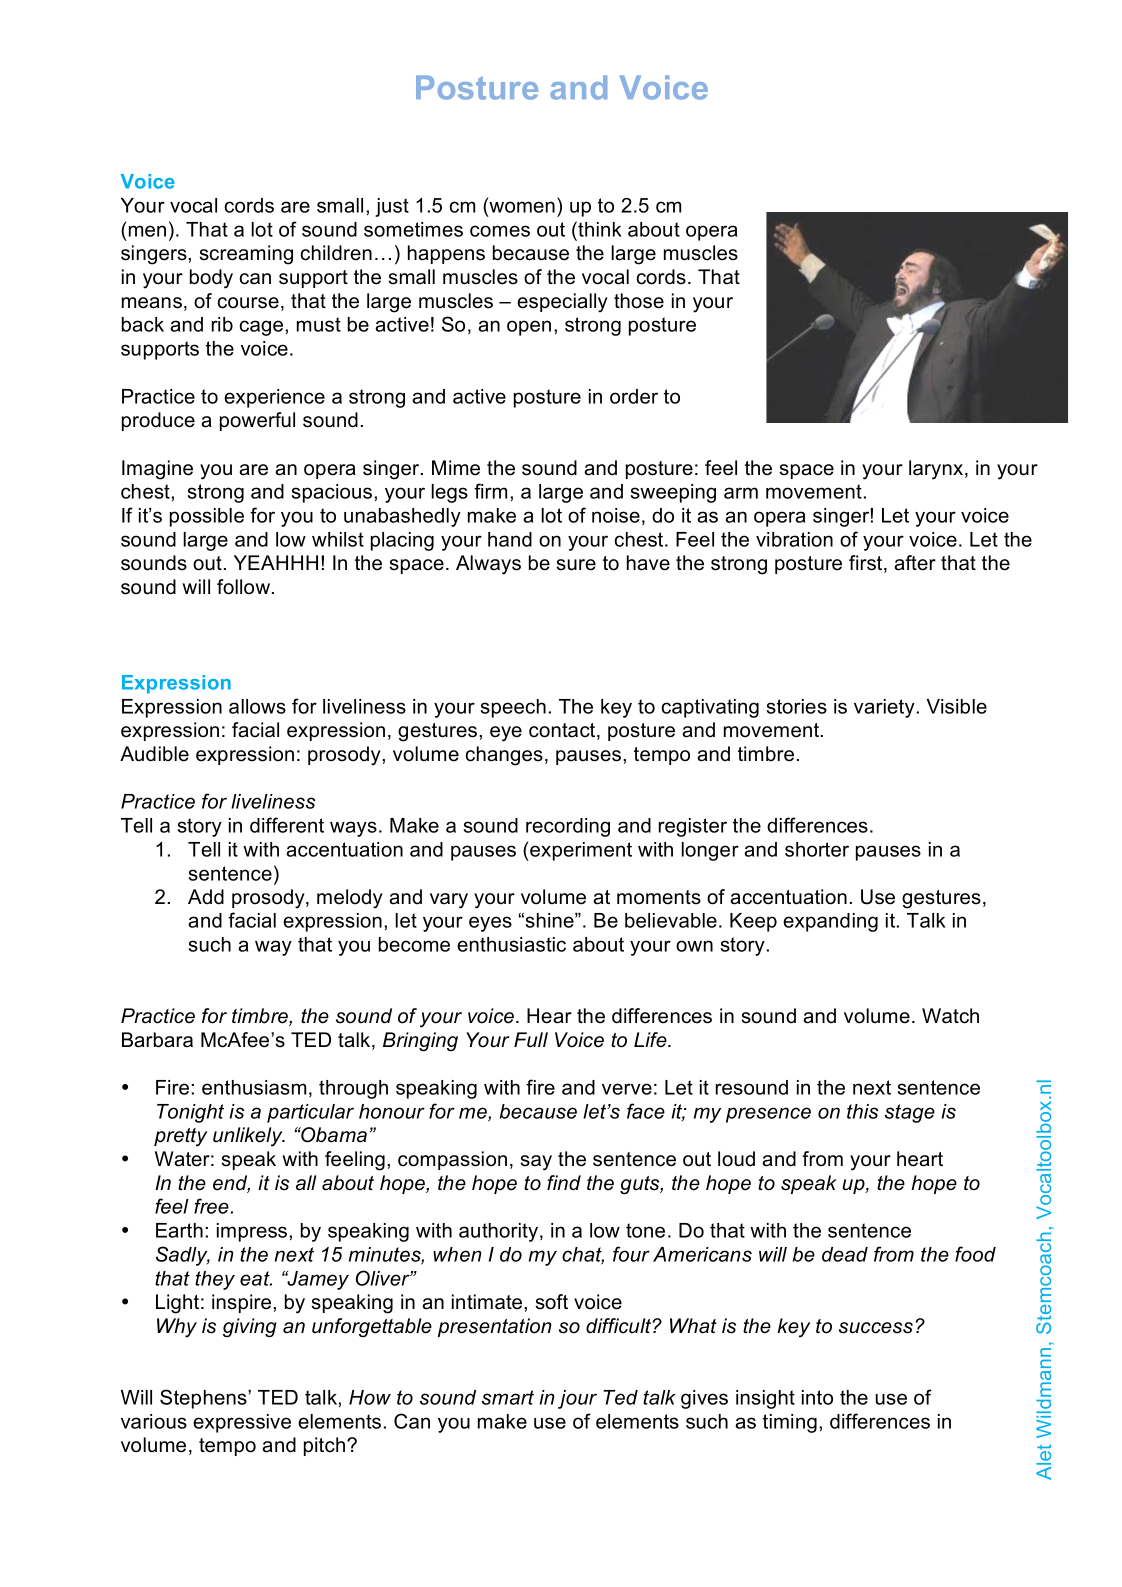  Describe the element at coordinates (242, 1423) in the screenshot. I see `expressive` at that location.
